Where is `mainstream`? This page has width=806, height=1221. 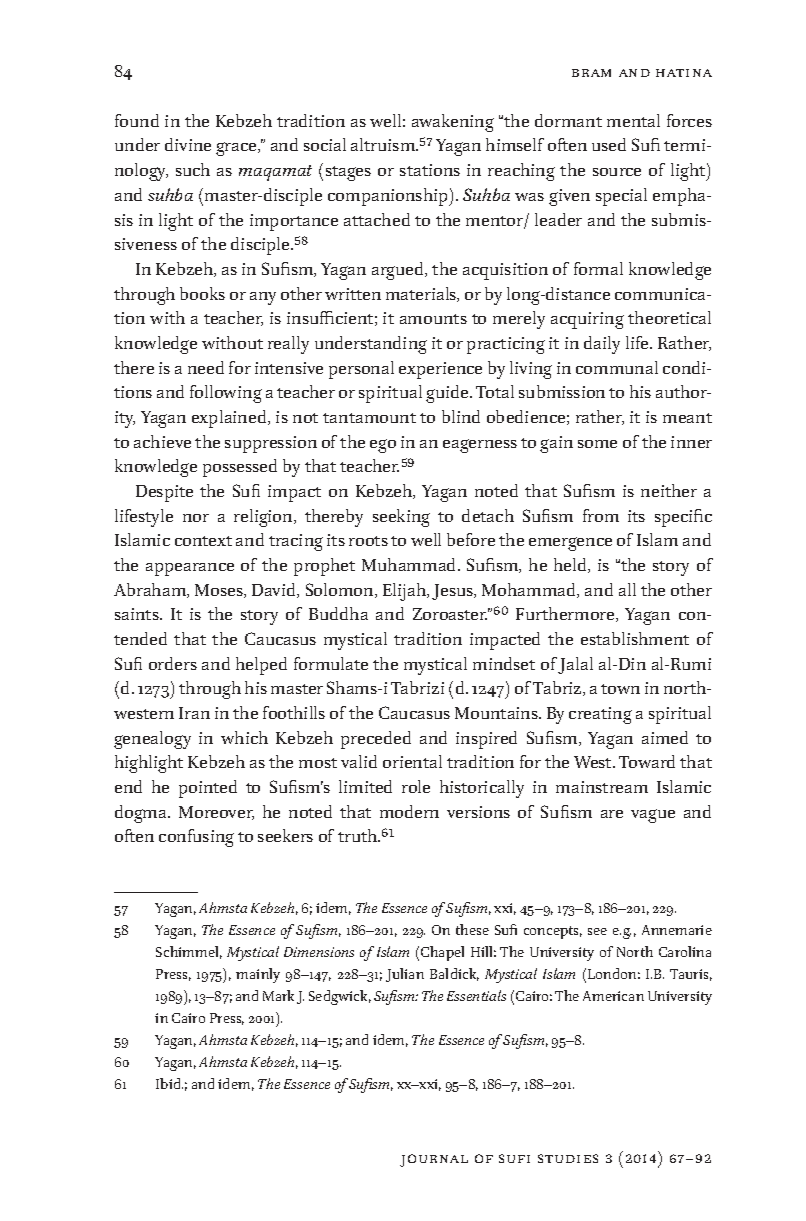 mainstream is located at coordinates (602, 787).
